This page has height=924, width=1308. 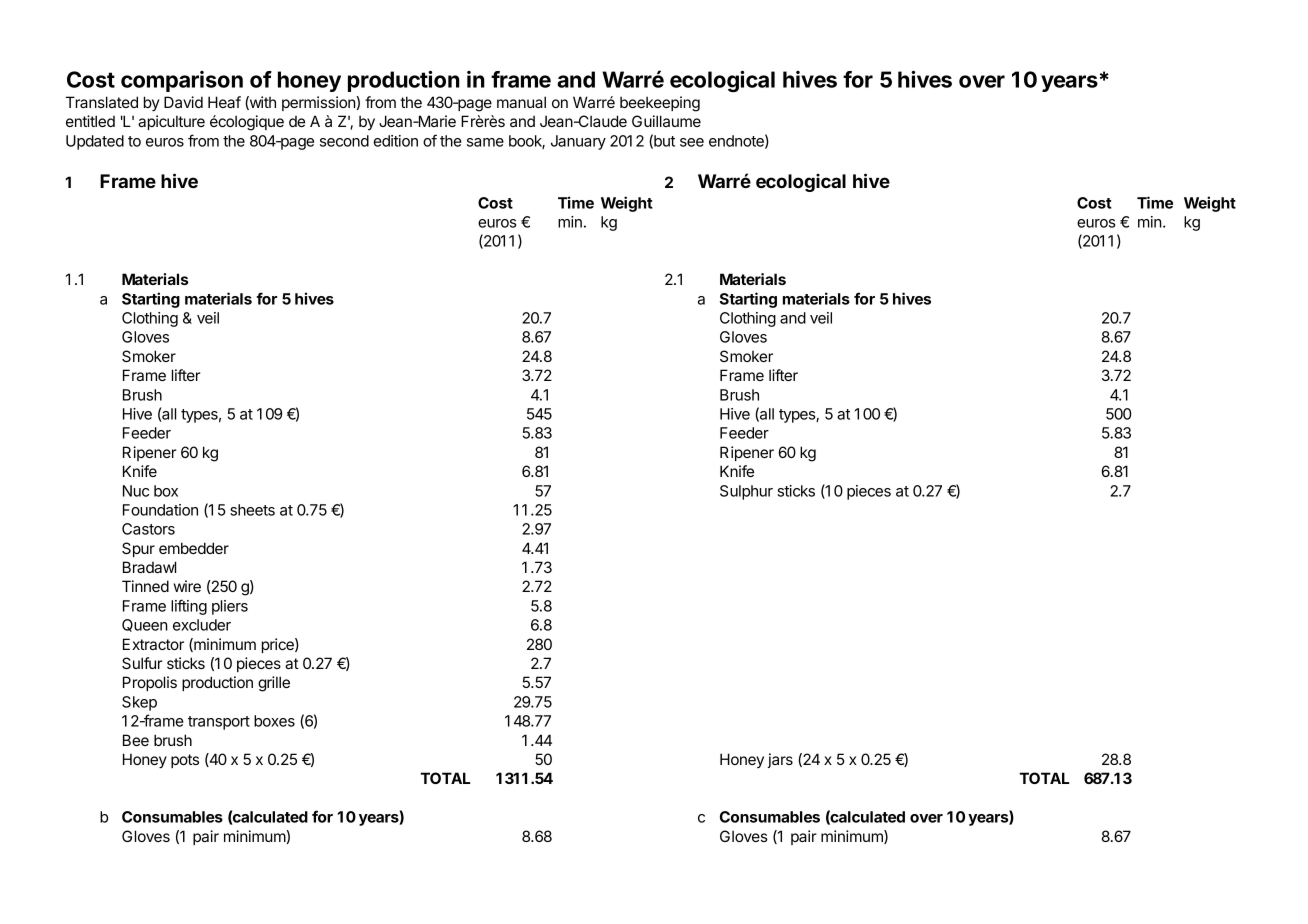 What do you see at coordinates (230, 607) in the page?
I see `pliers` at bounding box center [230, 607].
